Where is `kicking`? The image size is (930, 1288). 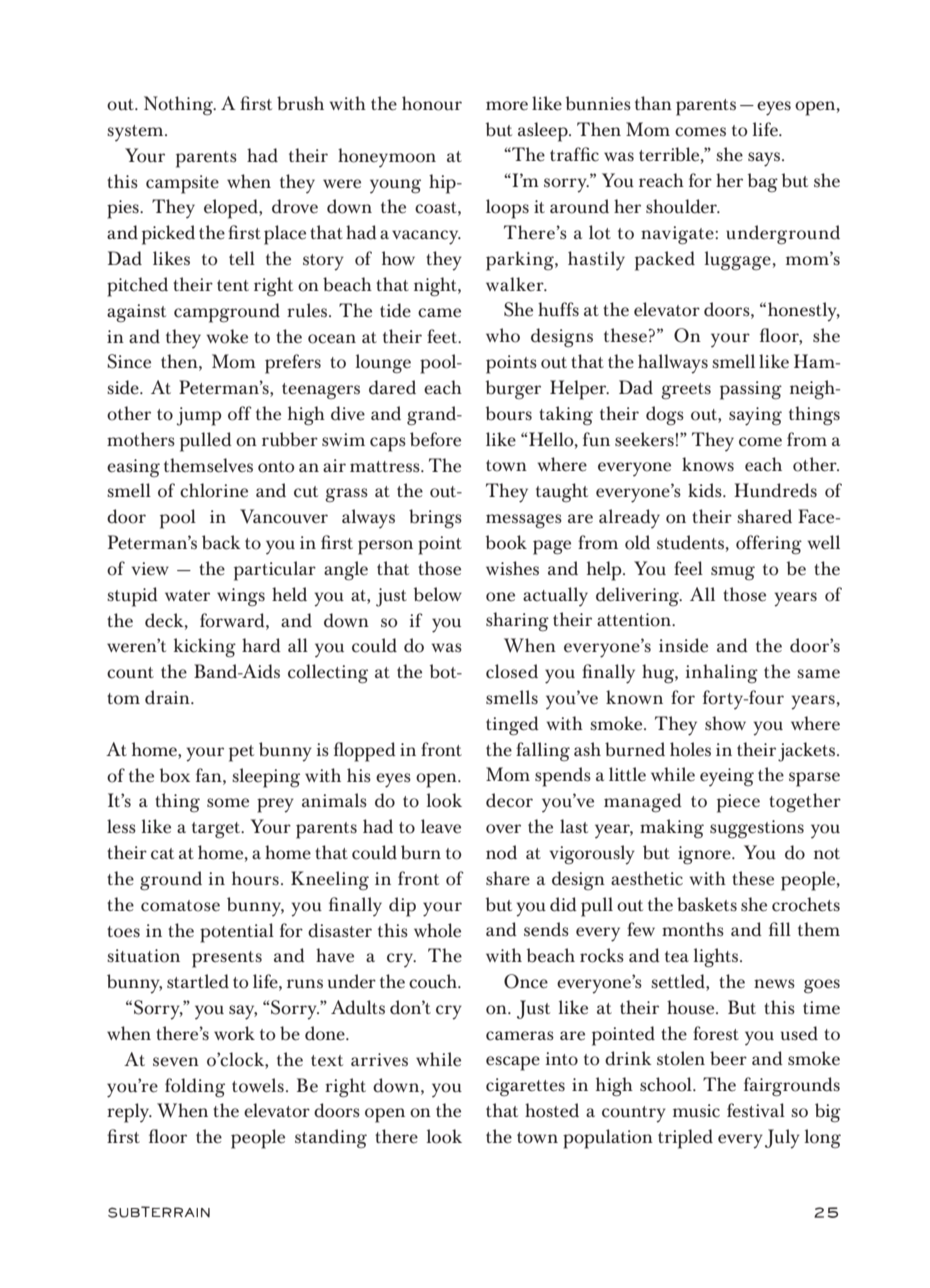
kicking is located at coordinates (205, 648).
